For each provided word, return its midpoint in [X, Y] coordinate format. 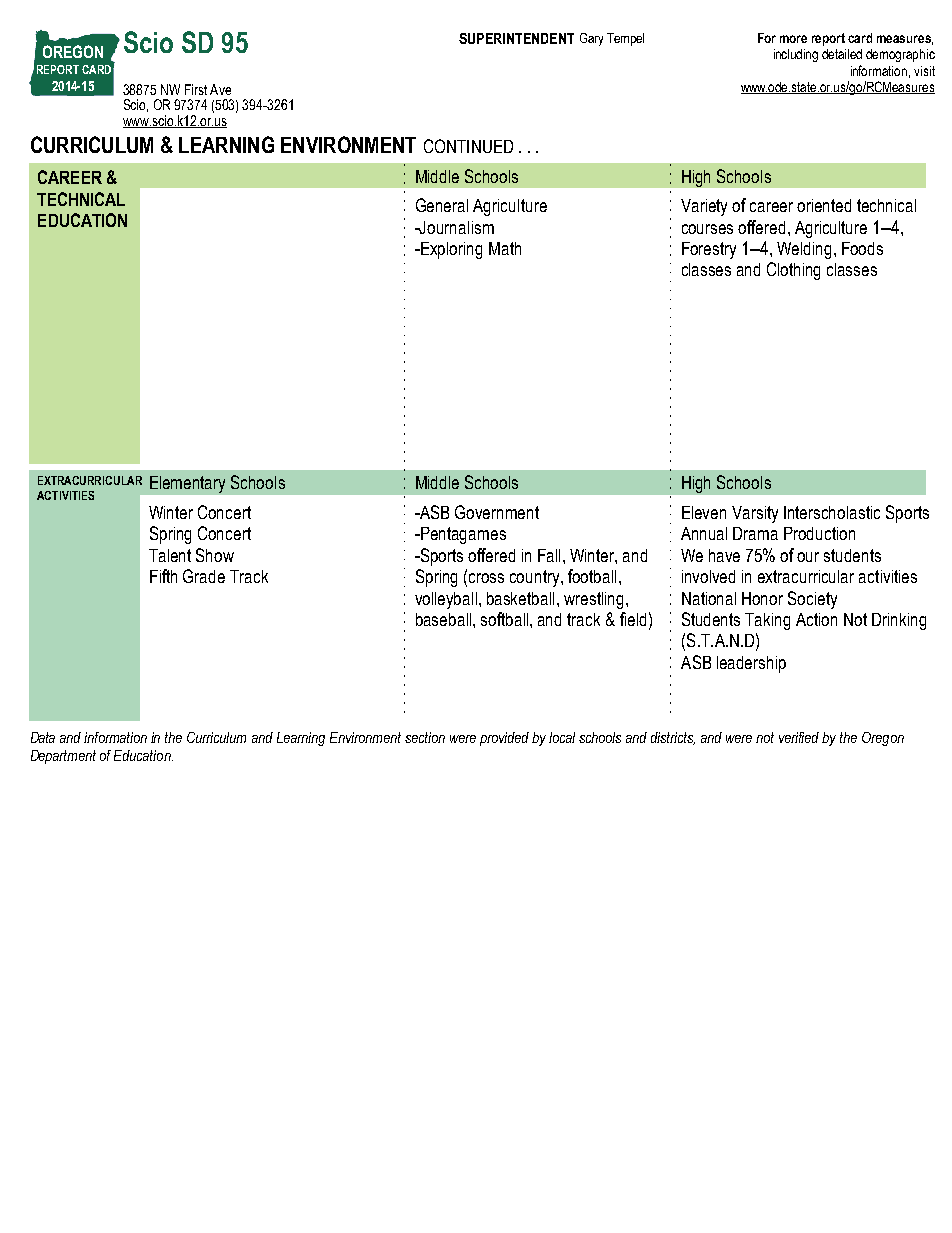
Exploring [450, 250]
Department [63, 757]
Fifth [163, 576]
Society [812, 600]
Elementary [187, 484]
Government [497, 512]
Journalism [456, 227]
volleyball [447, 600]
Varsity [755, 514]
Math [505, 248]
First [196, 89]
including [796, 55]
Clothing [793, 271]
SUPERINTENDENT [516, 38]
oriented [824, 205]
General [442, 205]
